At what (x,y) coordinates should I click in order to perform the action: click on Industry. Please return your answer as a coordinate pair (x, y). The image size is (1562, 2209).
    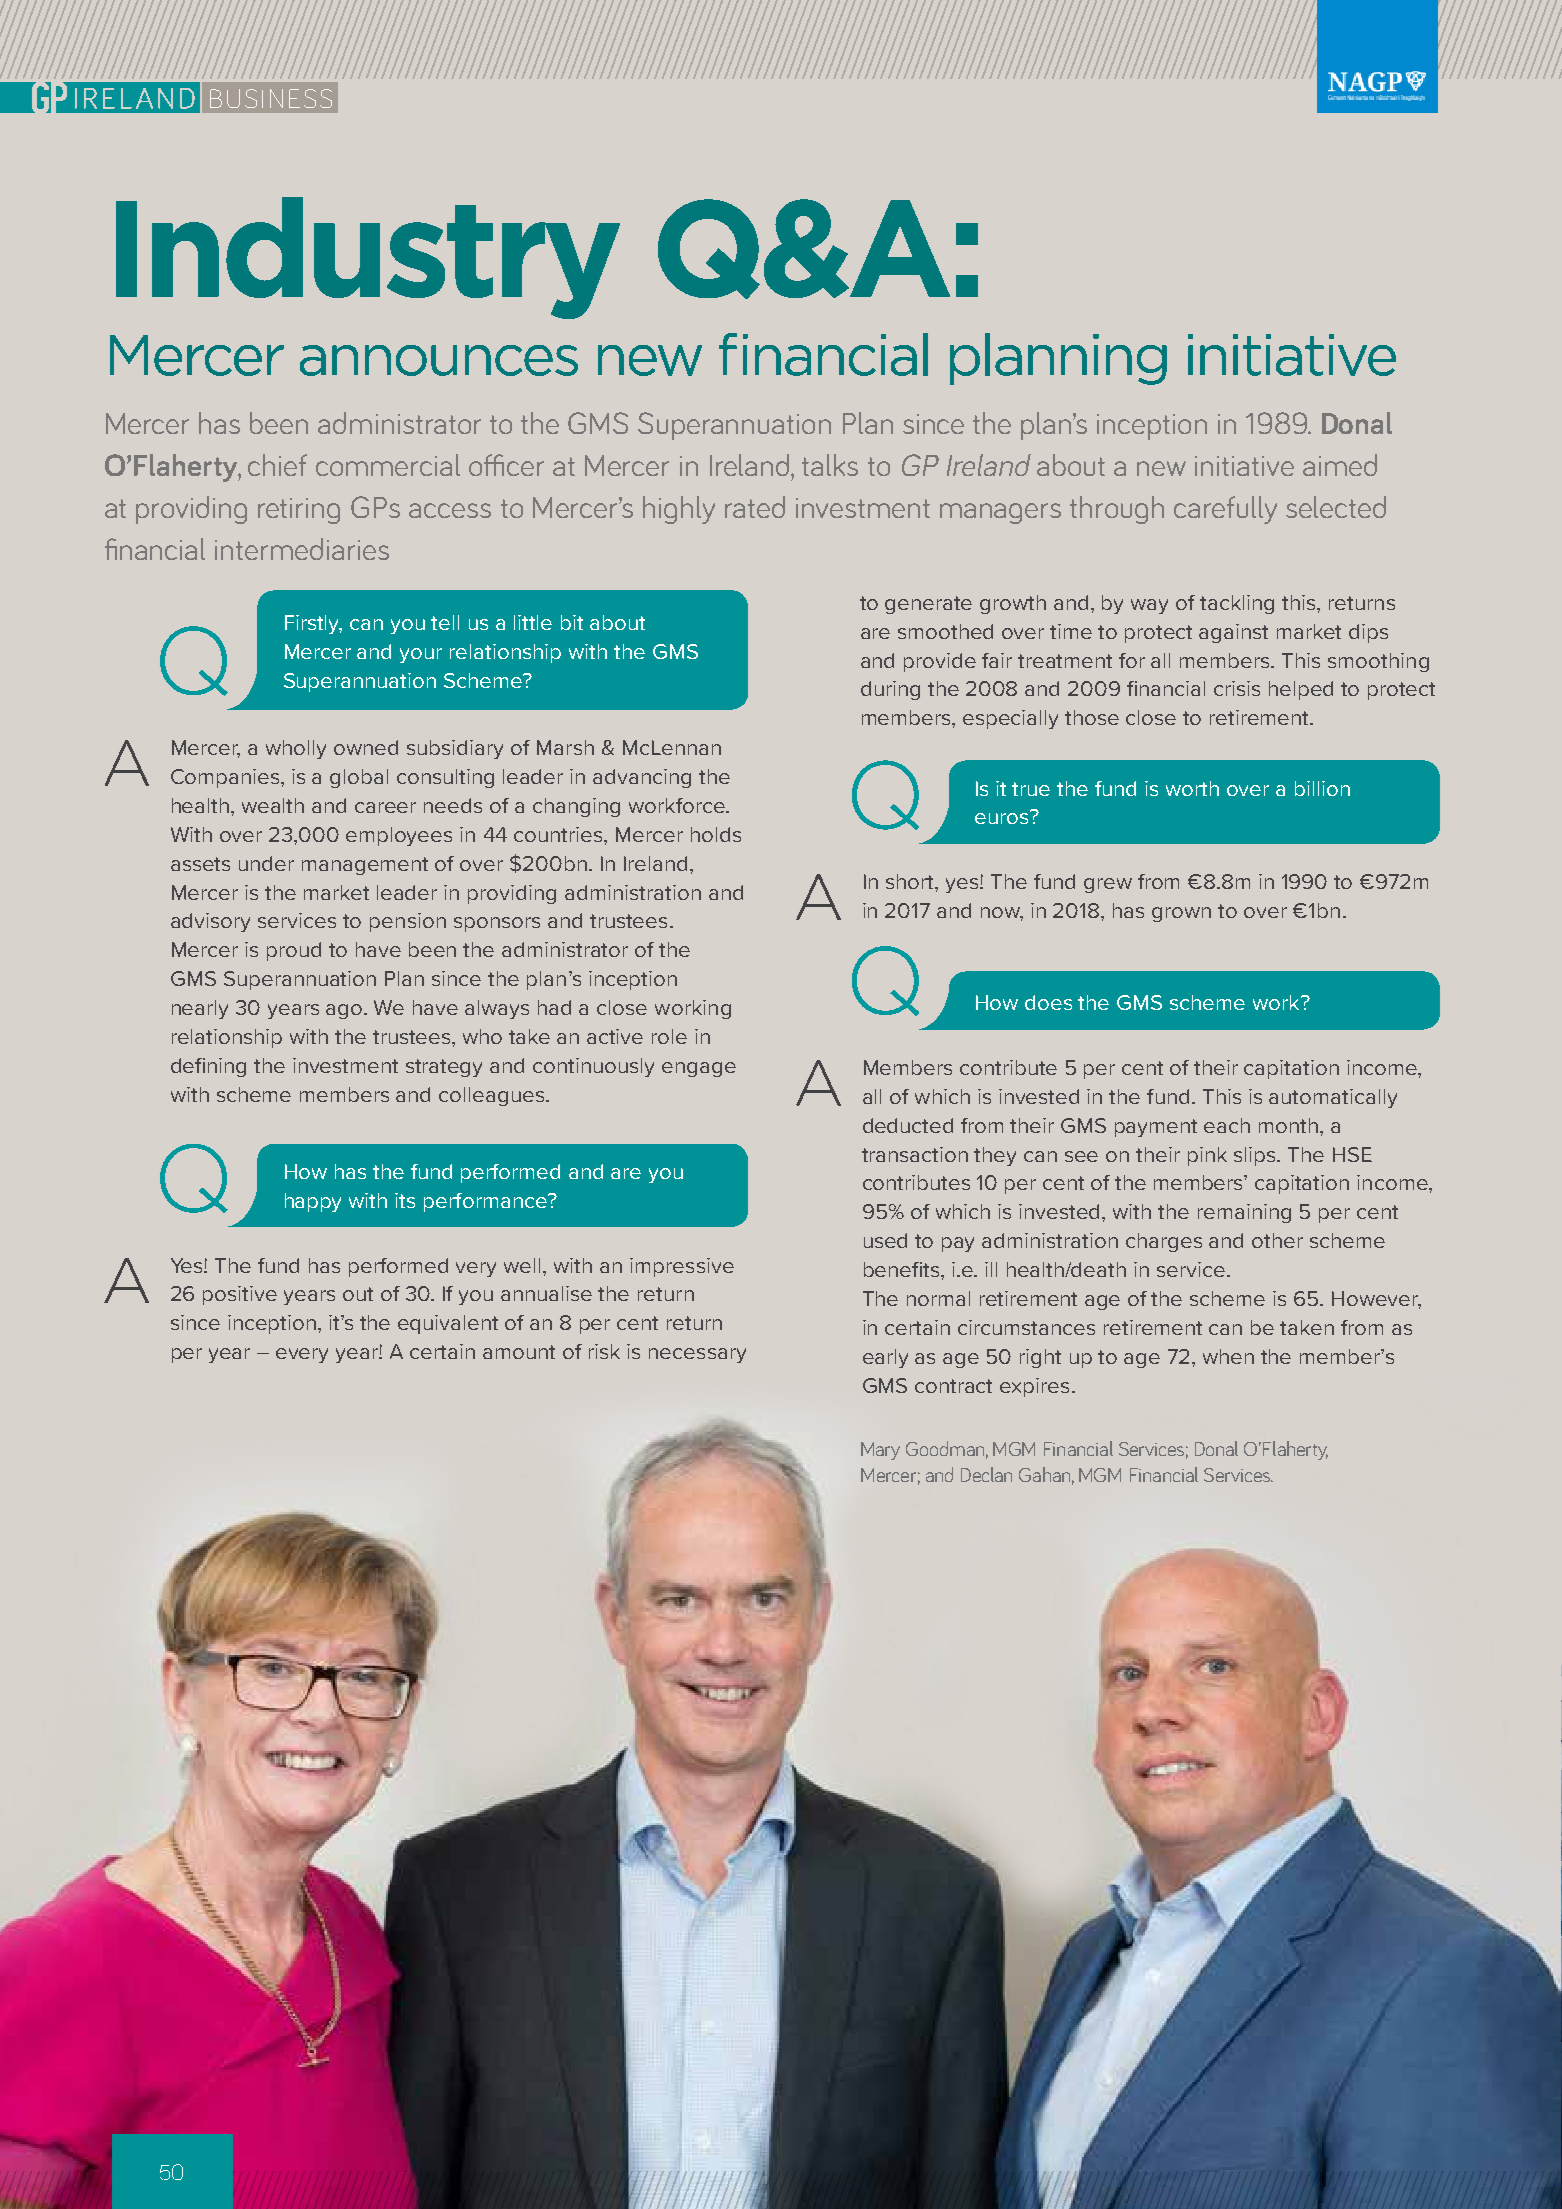
    Looking at the image, I should click on (368, 258).
